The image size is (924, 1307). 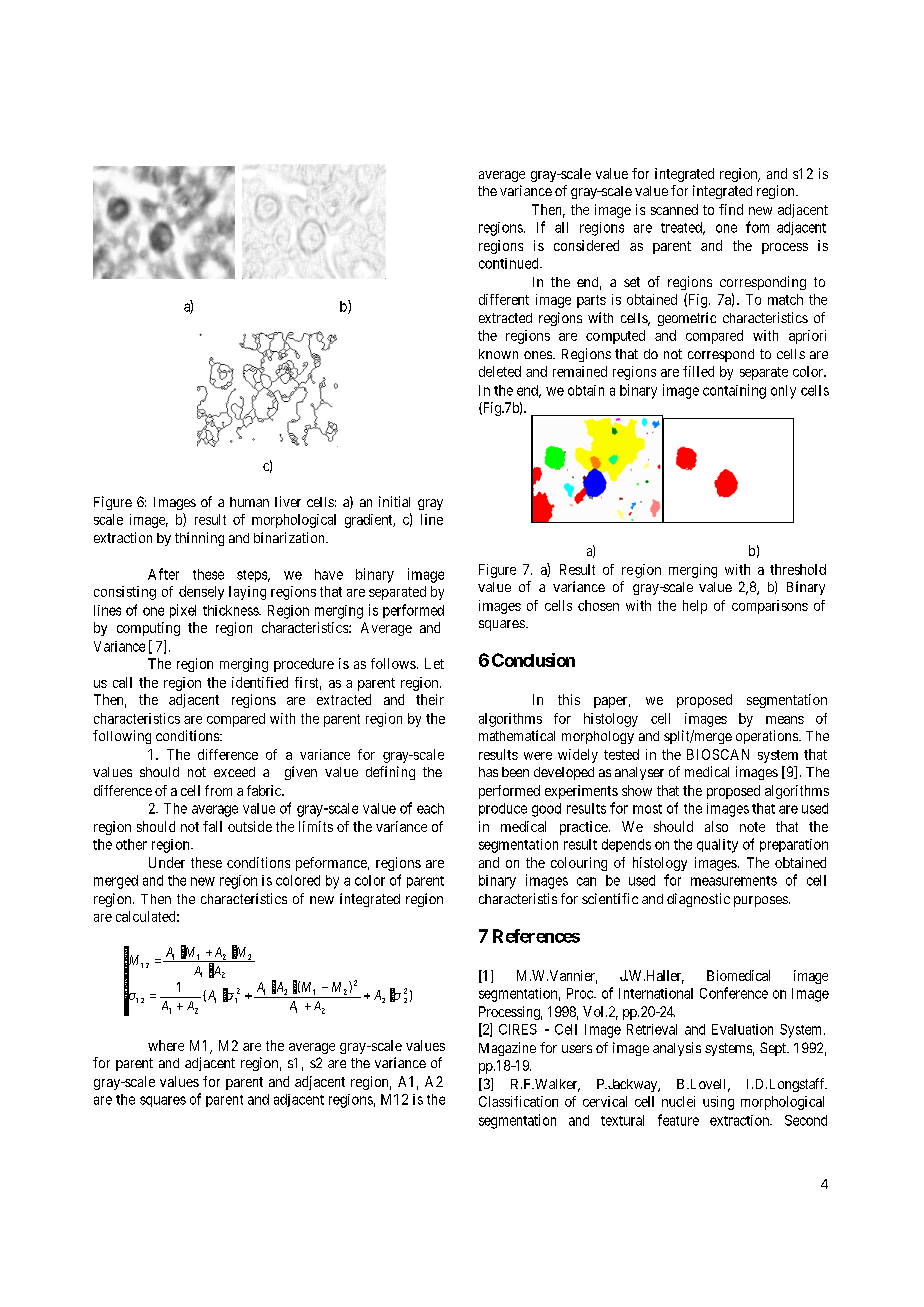 I want to click on find, so click(x=731, y=209).
